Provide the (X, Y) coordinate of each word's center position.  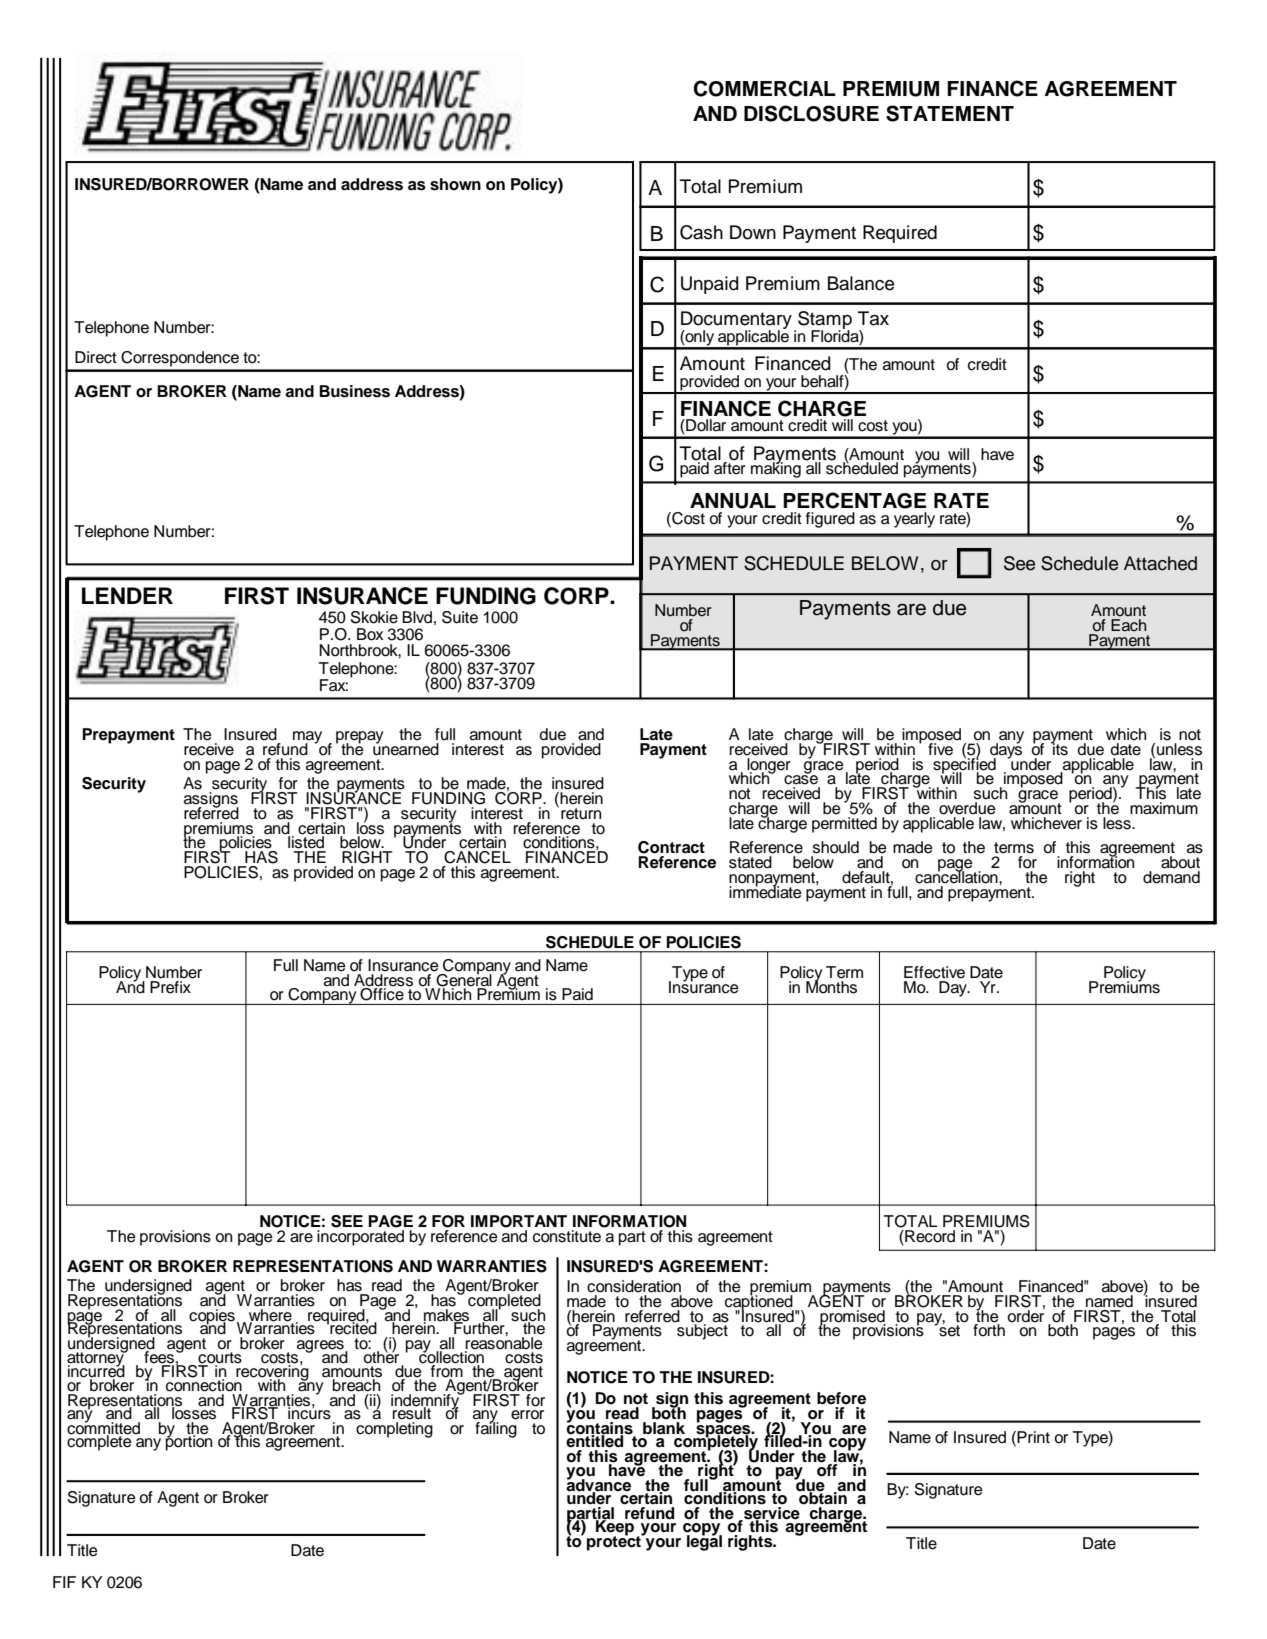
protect (615, 1542)
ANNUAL (733, 501)
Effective (934, 972)
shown (455, 184)
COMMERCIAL (765, 88)
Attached (1160, 563)
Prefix (170, 987)
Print (1033, 1437)
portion (188, 1442)
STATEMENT (950, 113)
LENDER (127, 595)
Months (831, 986)
